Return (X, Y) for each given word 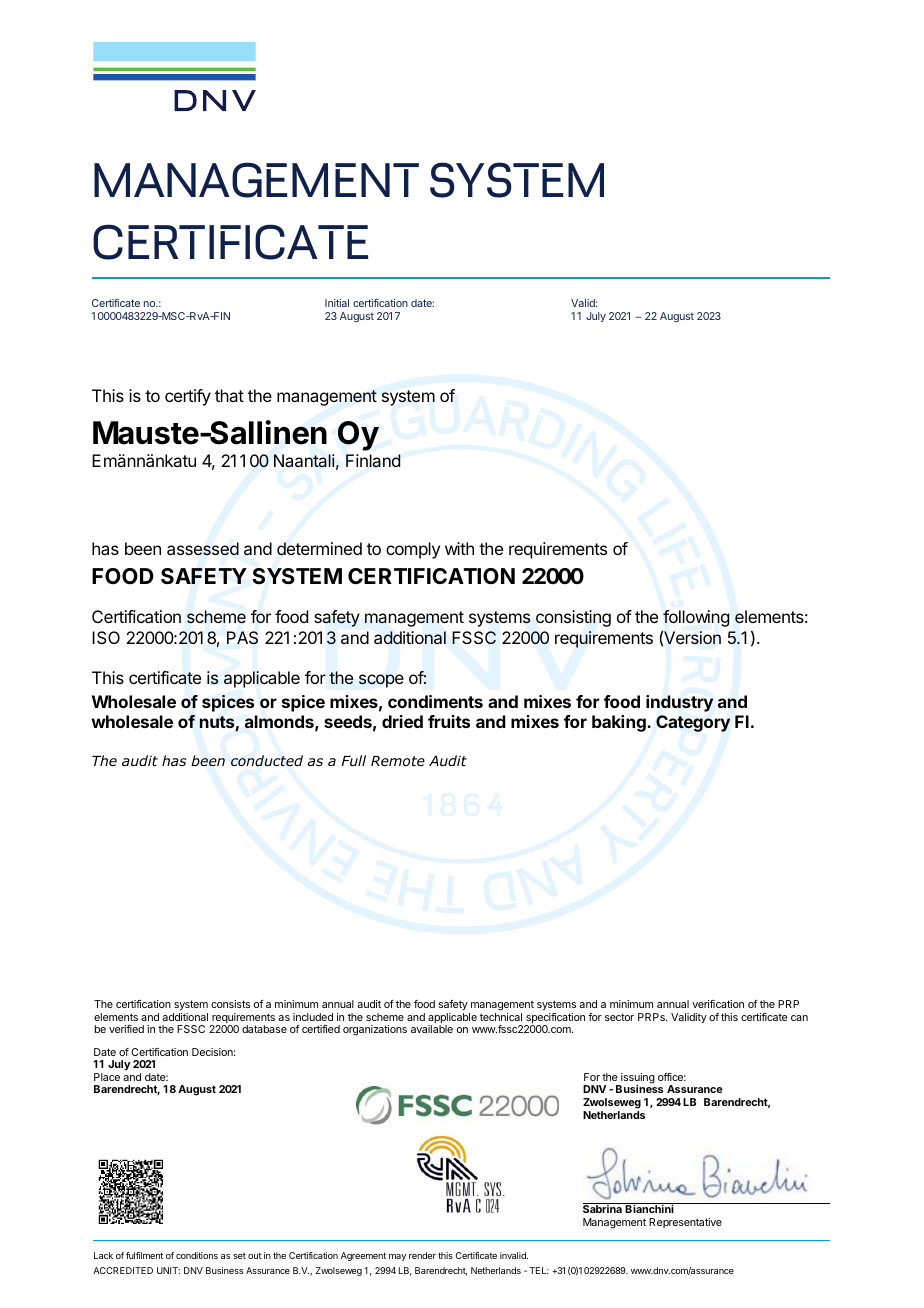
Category (693, 723)
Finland (373, 461)
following (696, 618)
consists (230, 1004)
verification (718, 1004)
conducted (267, 760)
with (459, 548)
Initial (337, 303)
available (432, 1029)
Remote (398, 761)
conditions (197, 1255)
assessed (203, 549)
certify (188, 397)
